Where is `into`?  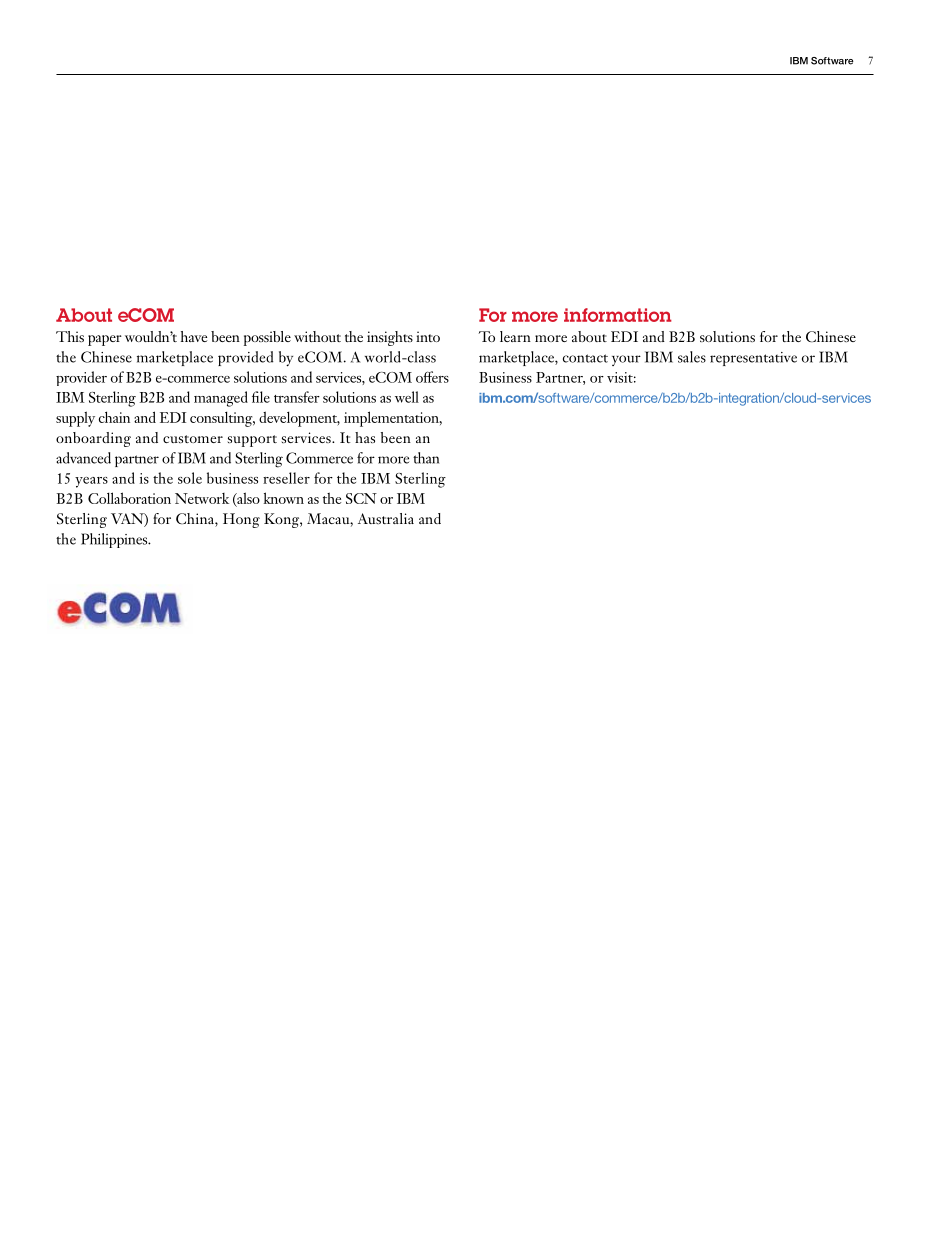
into is located at coordinates (428, 336).
